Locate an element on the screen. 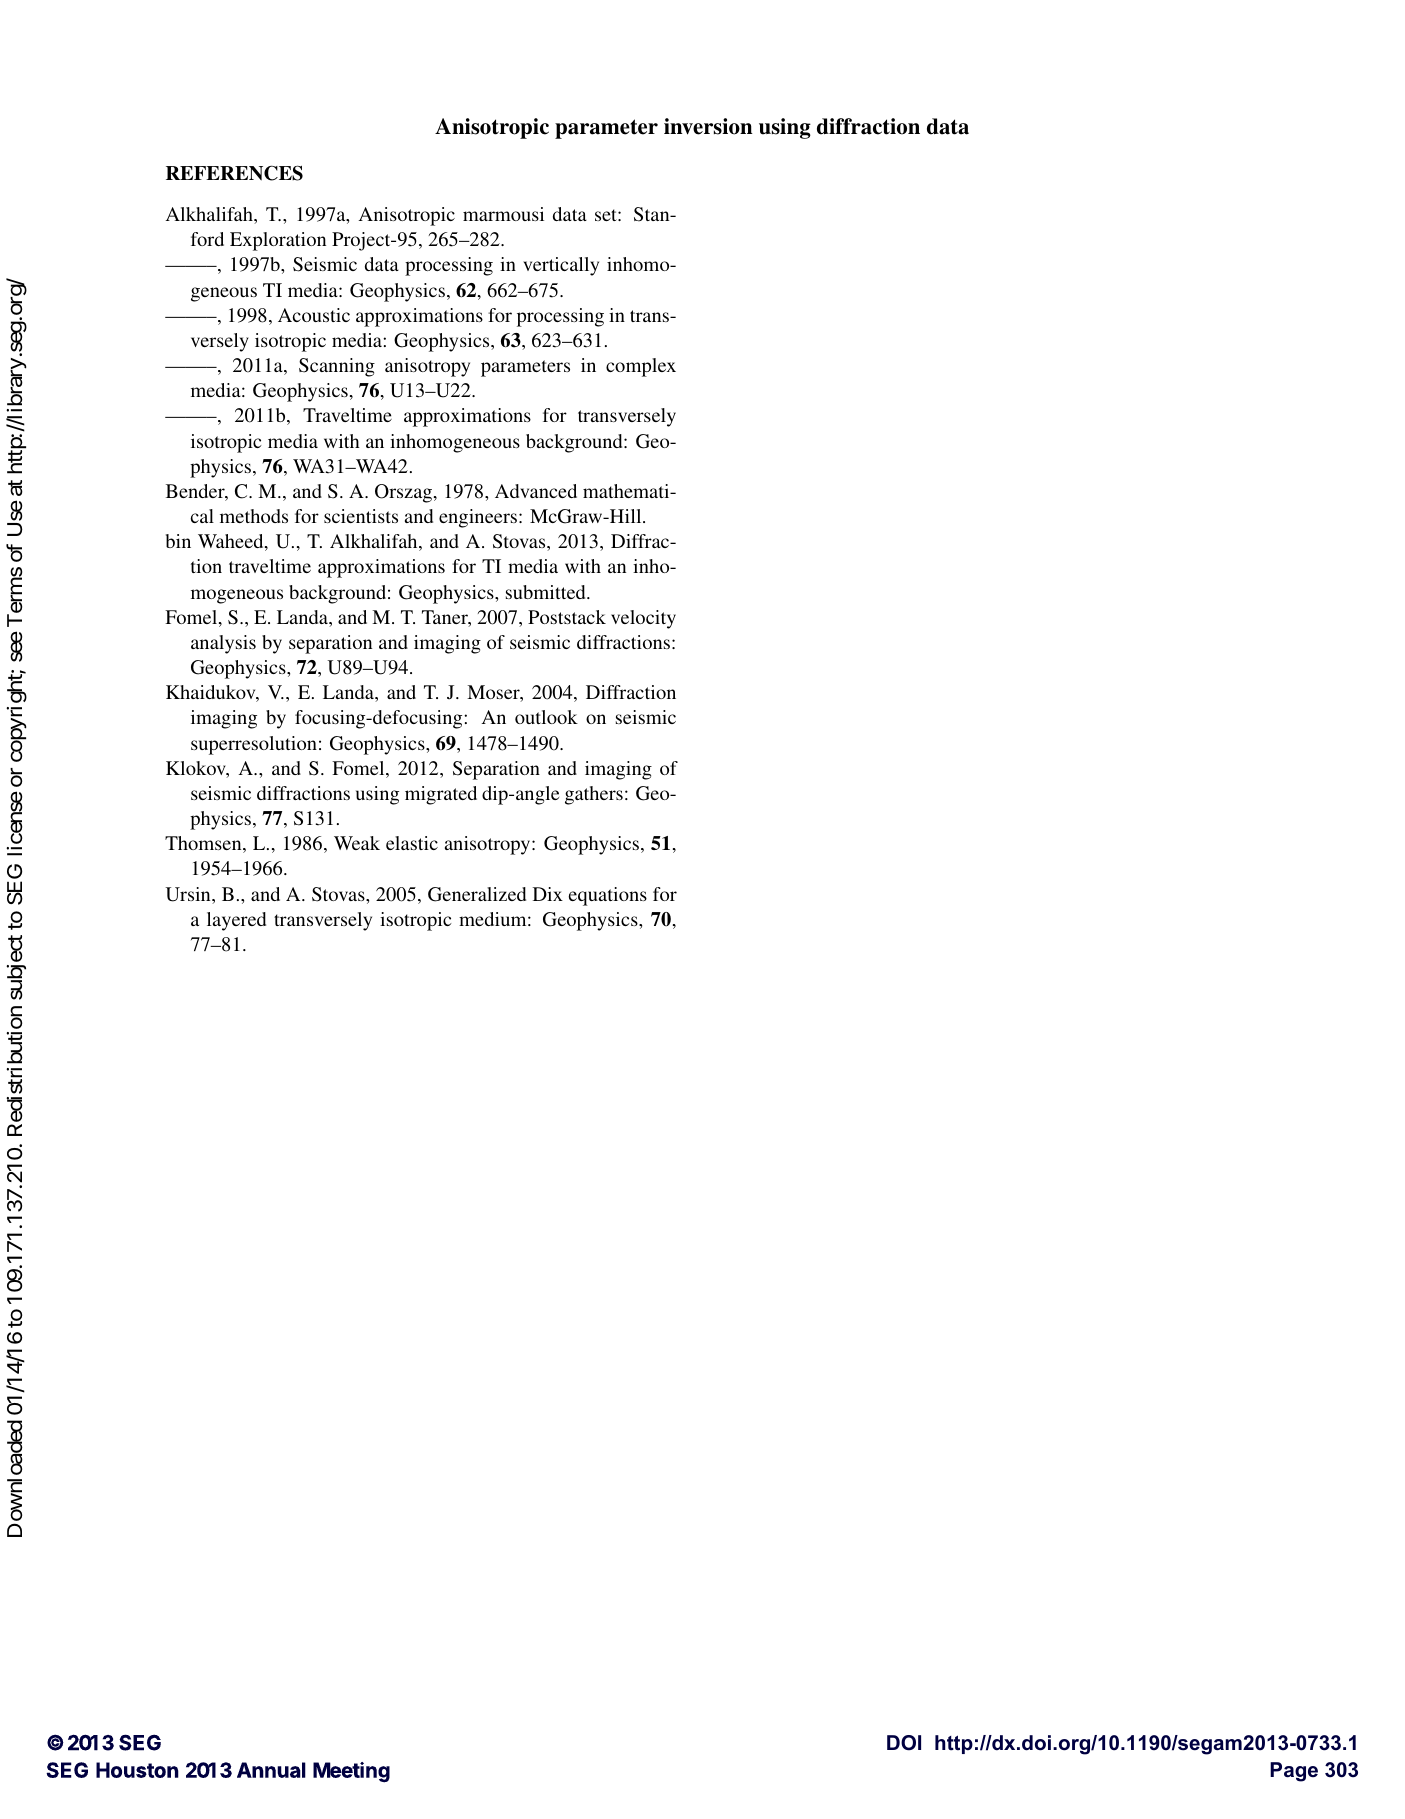  complex is located at coordinates (641, 367).
